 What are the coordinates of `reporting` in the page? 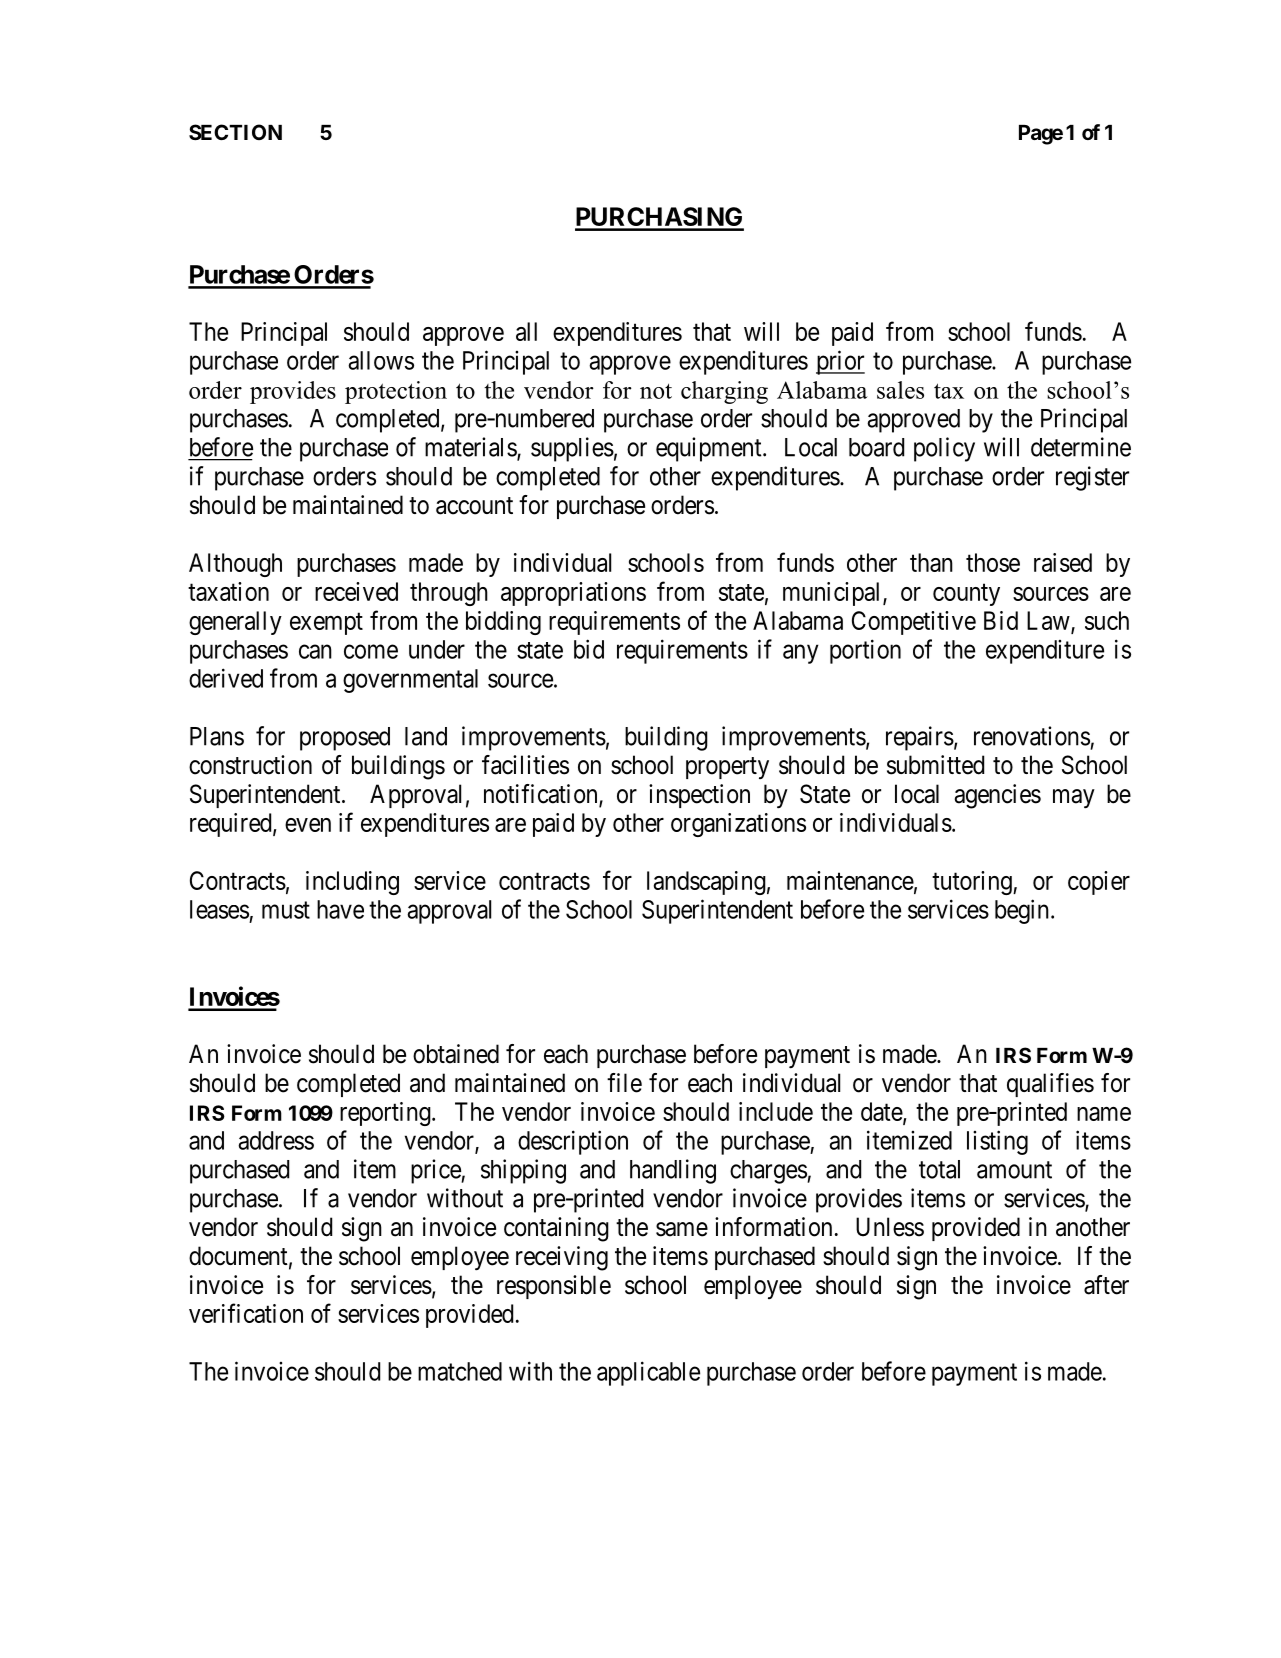 It's located at (385, 1114).
